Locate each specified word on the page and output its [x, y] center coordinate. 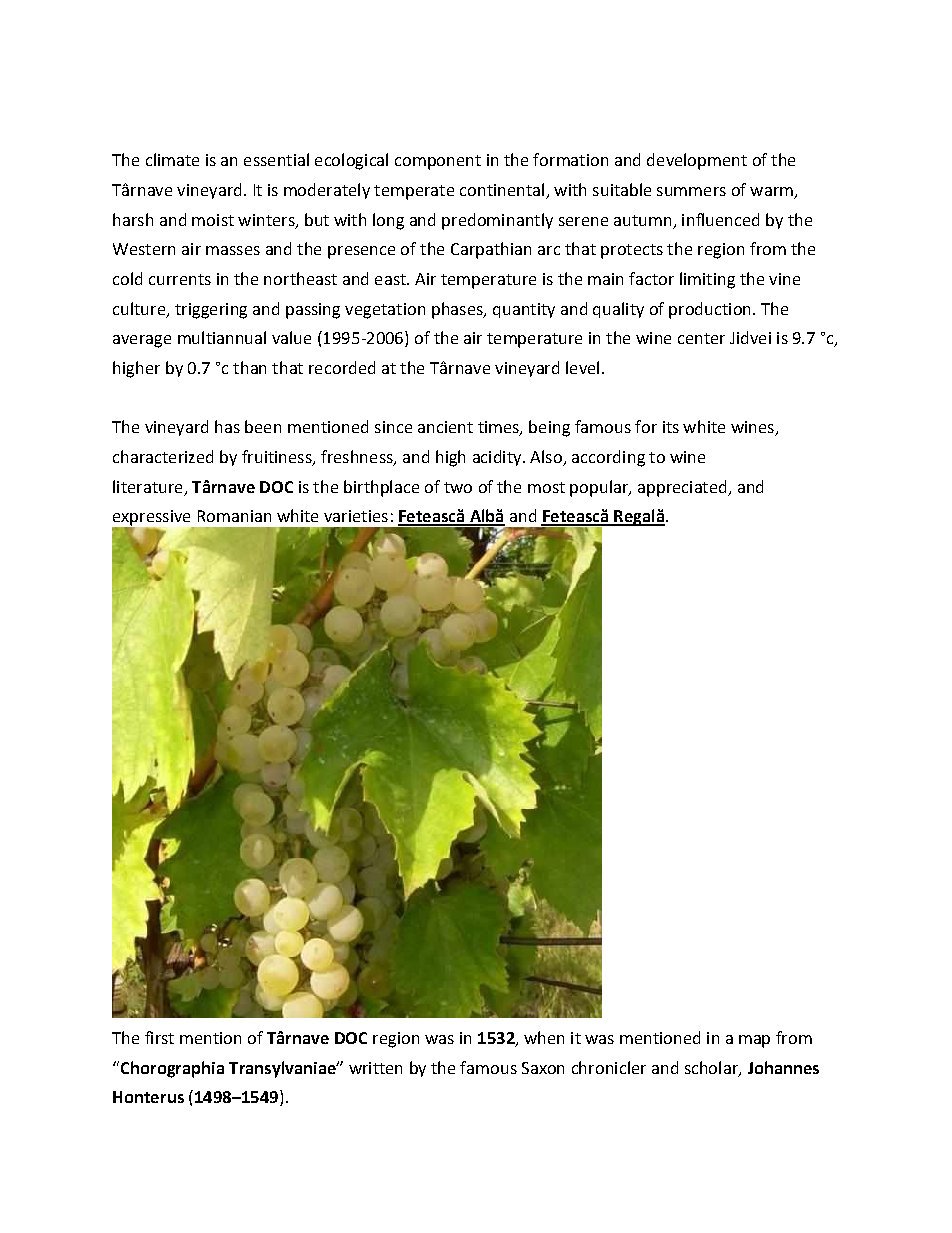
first [159, 1037]
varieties [356, 516]
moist [213, 220]
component [438, 162]
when [544, 1037]
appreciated [683, 488]
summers [691, 191]
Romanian [234, 516]
